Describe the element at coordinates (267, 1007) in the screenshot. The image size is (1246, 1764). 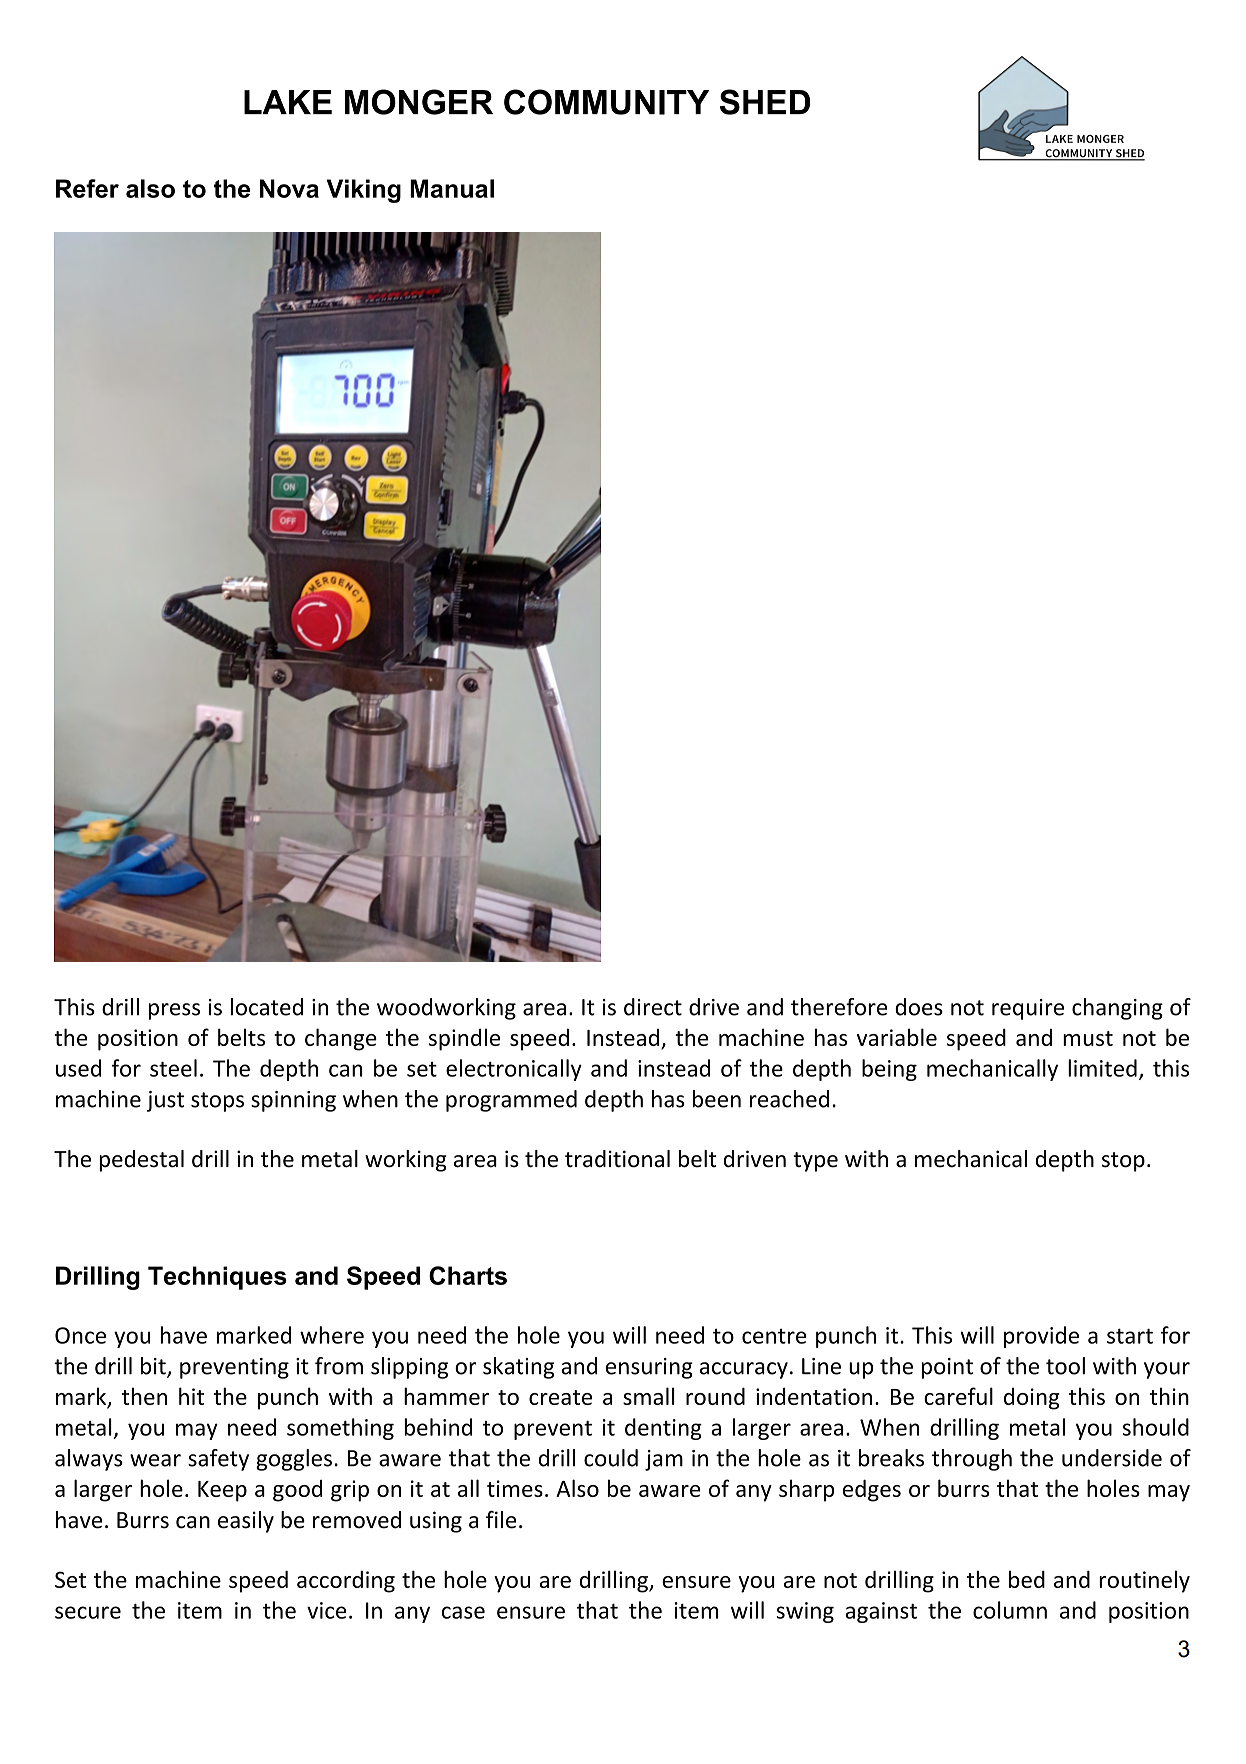
I see `located` at that location.
